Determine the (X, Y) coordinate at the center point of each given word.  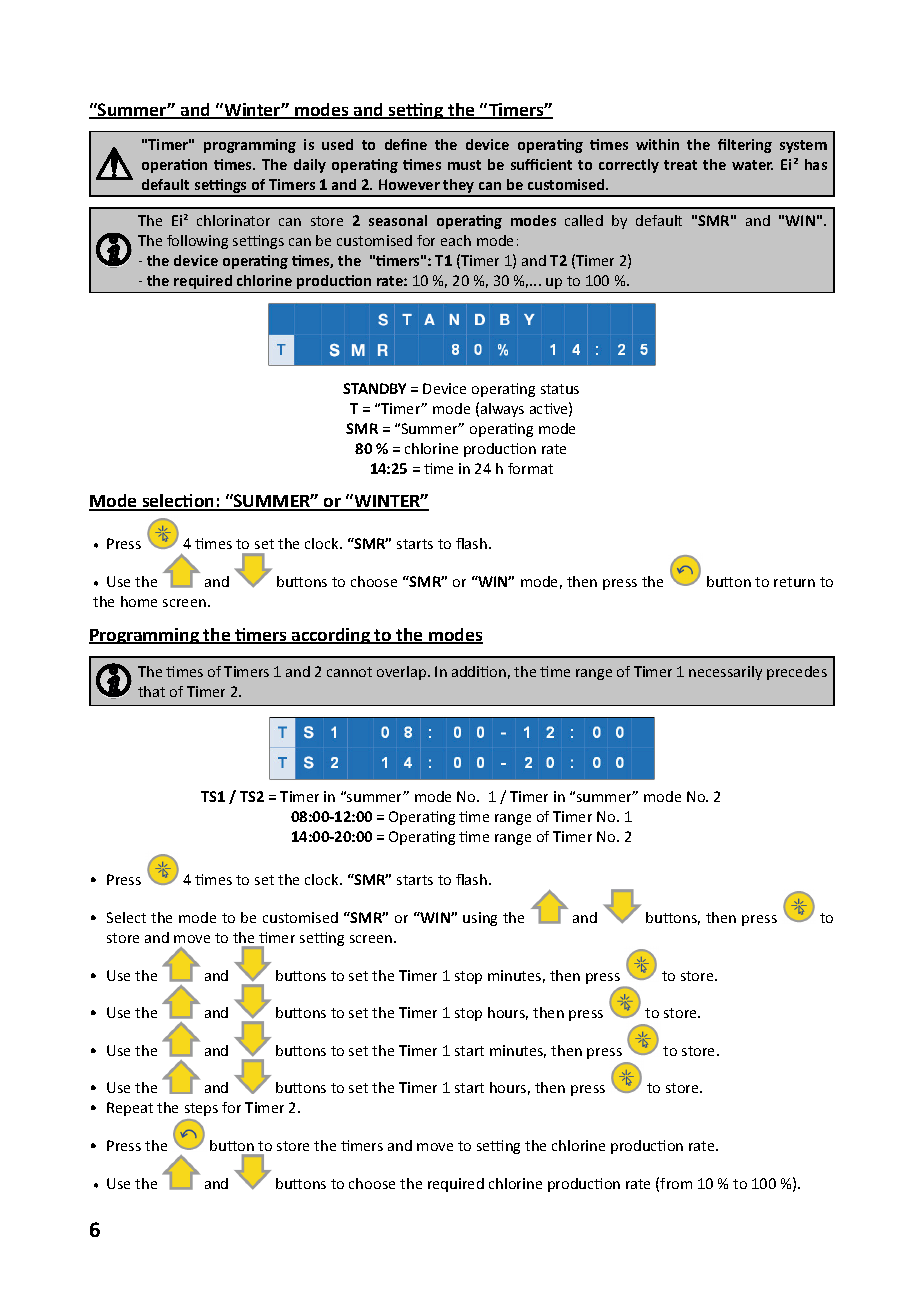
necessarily (725, 673)
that (151, 691)
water (752, 165)
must (464, 165)
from (676, 1183)
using (480, 919)
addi (467, 671)
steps (201, 1109)
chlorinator (233, 220)
